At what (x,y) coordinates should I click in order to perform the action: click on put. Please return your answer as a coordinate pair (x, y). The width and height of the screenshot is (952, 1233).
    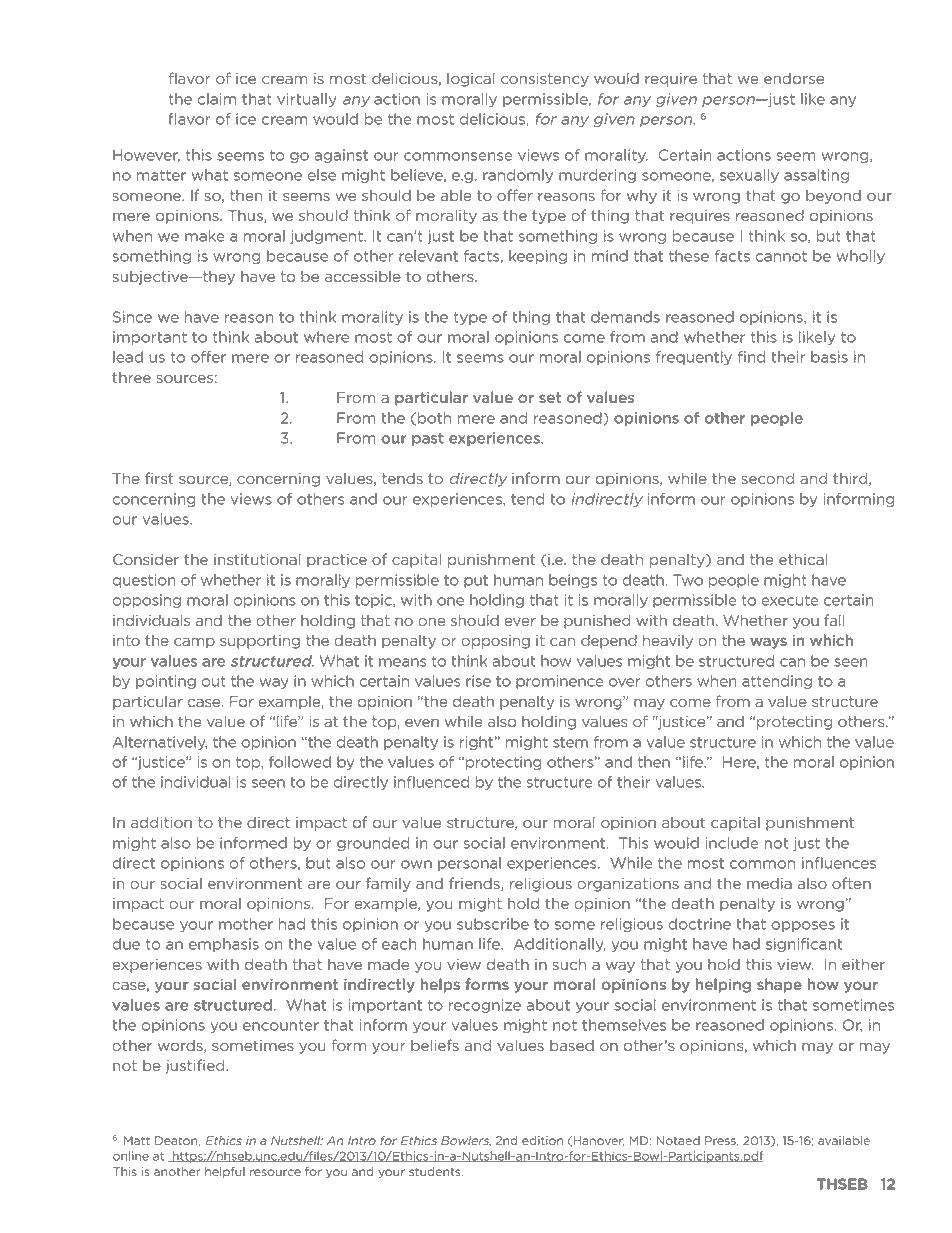
    Looking at the image, I should click on (476, 581).
